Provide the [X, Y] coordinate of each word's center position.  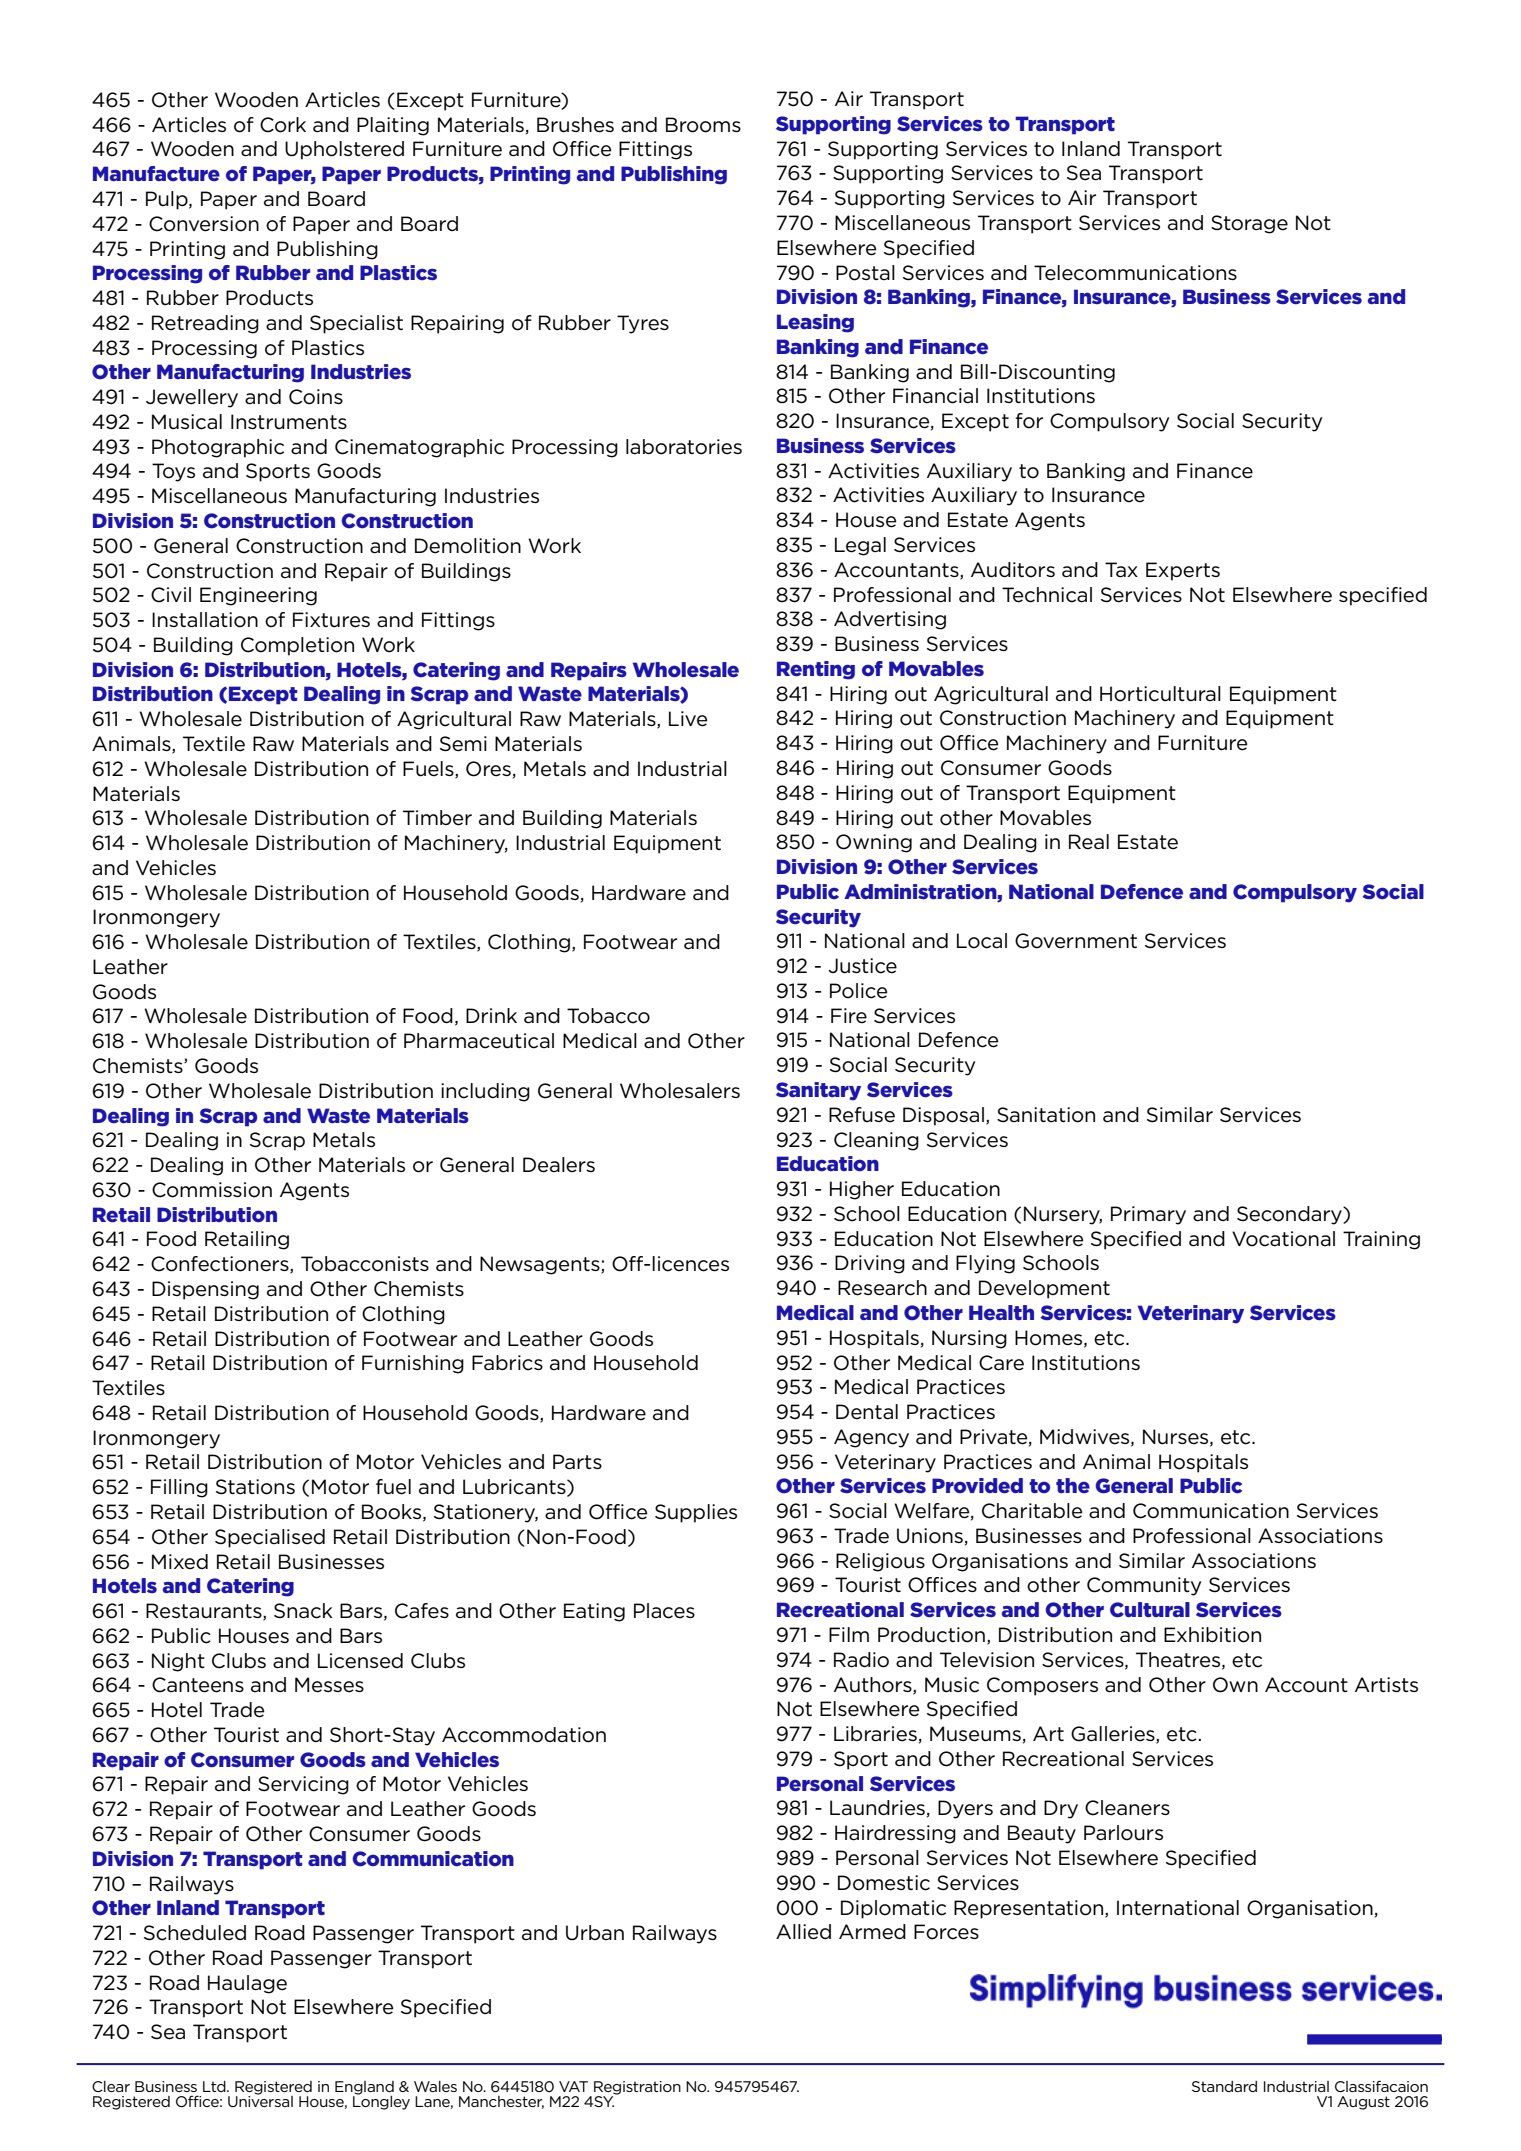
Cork [283, 125]
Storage [1249, 224]
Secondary [1290, 1215]
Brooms [703, 125]
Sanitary [818, 1091]
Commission [212, 1190]
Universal [260, 2100]
